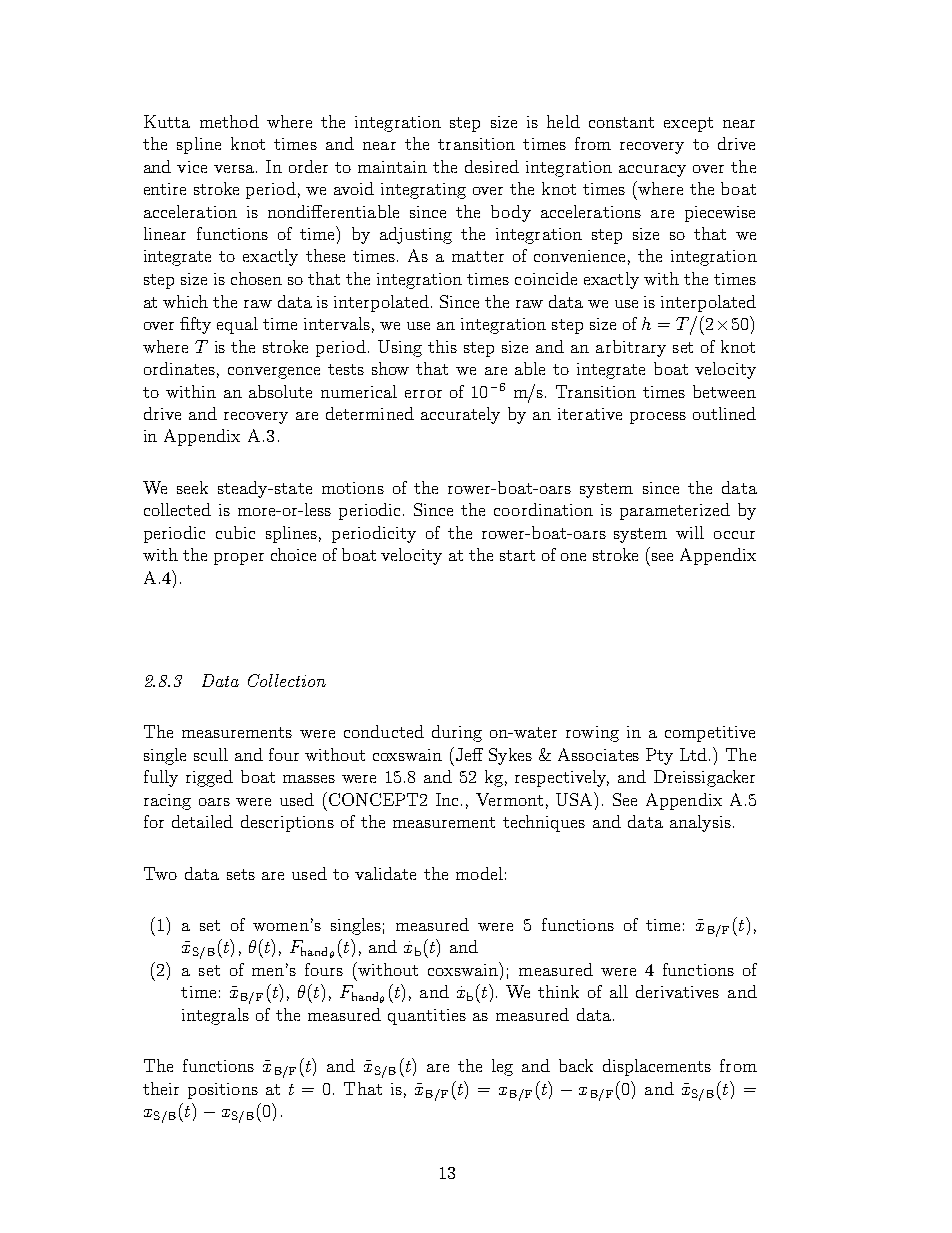  I want to click on will, so click(690, 532).
